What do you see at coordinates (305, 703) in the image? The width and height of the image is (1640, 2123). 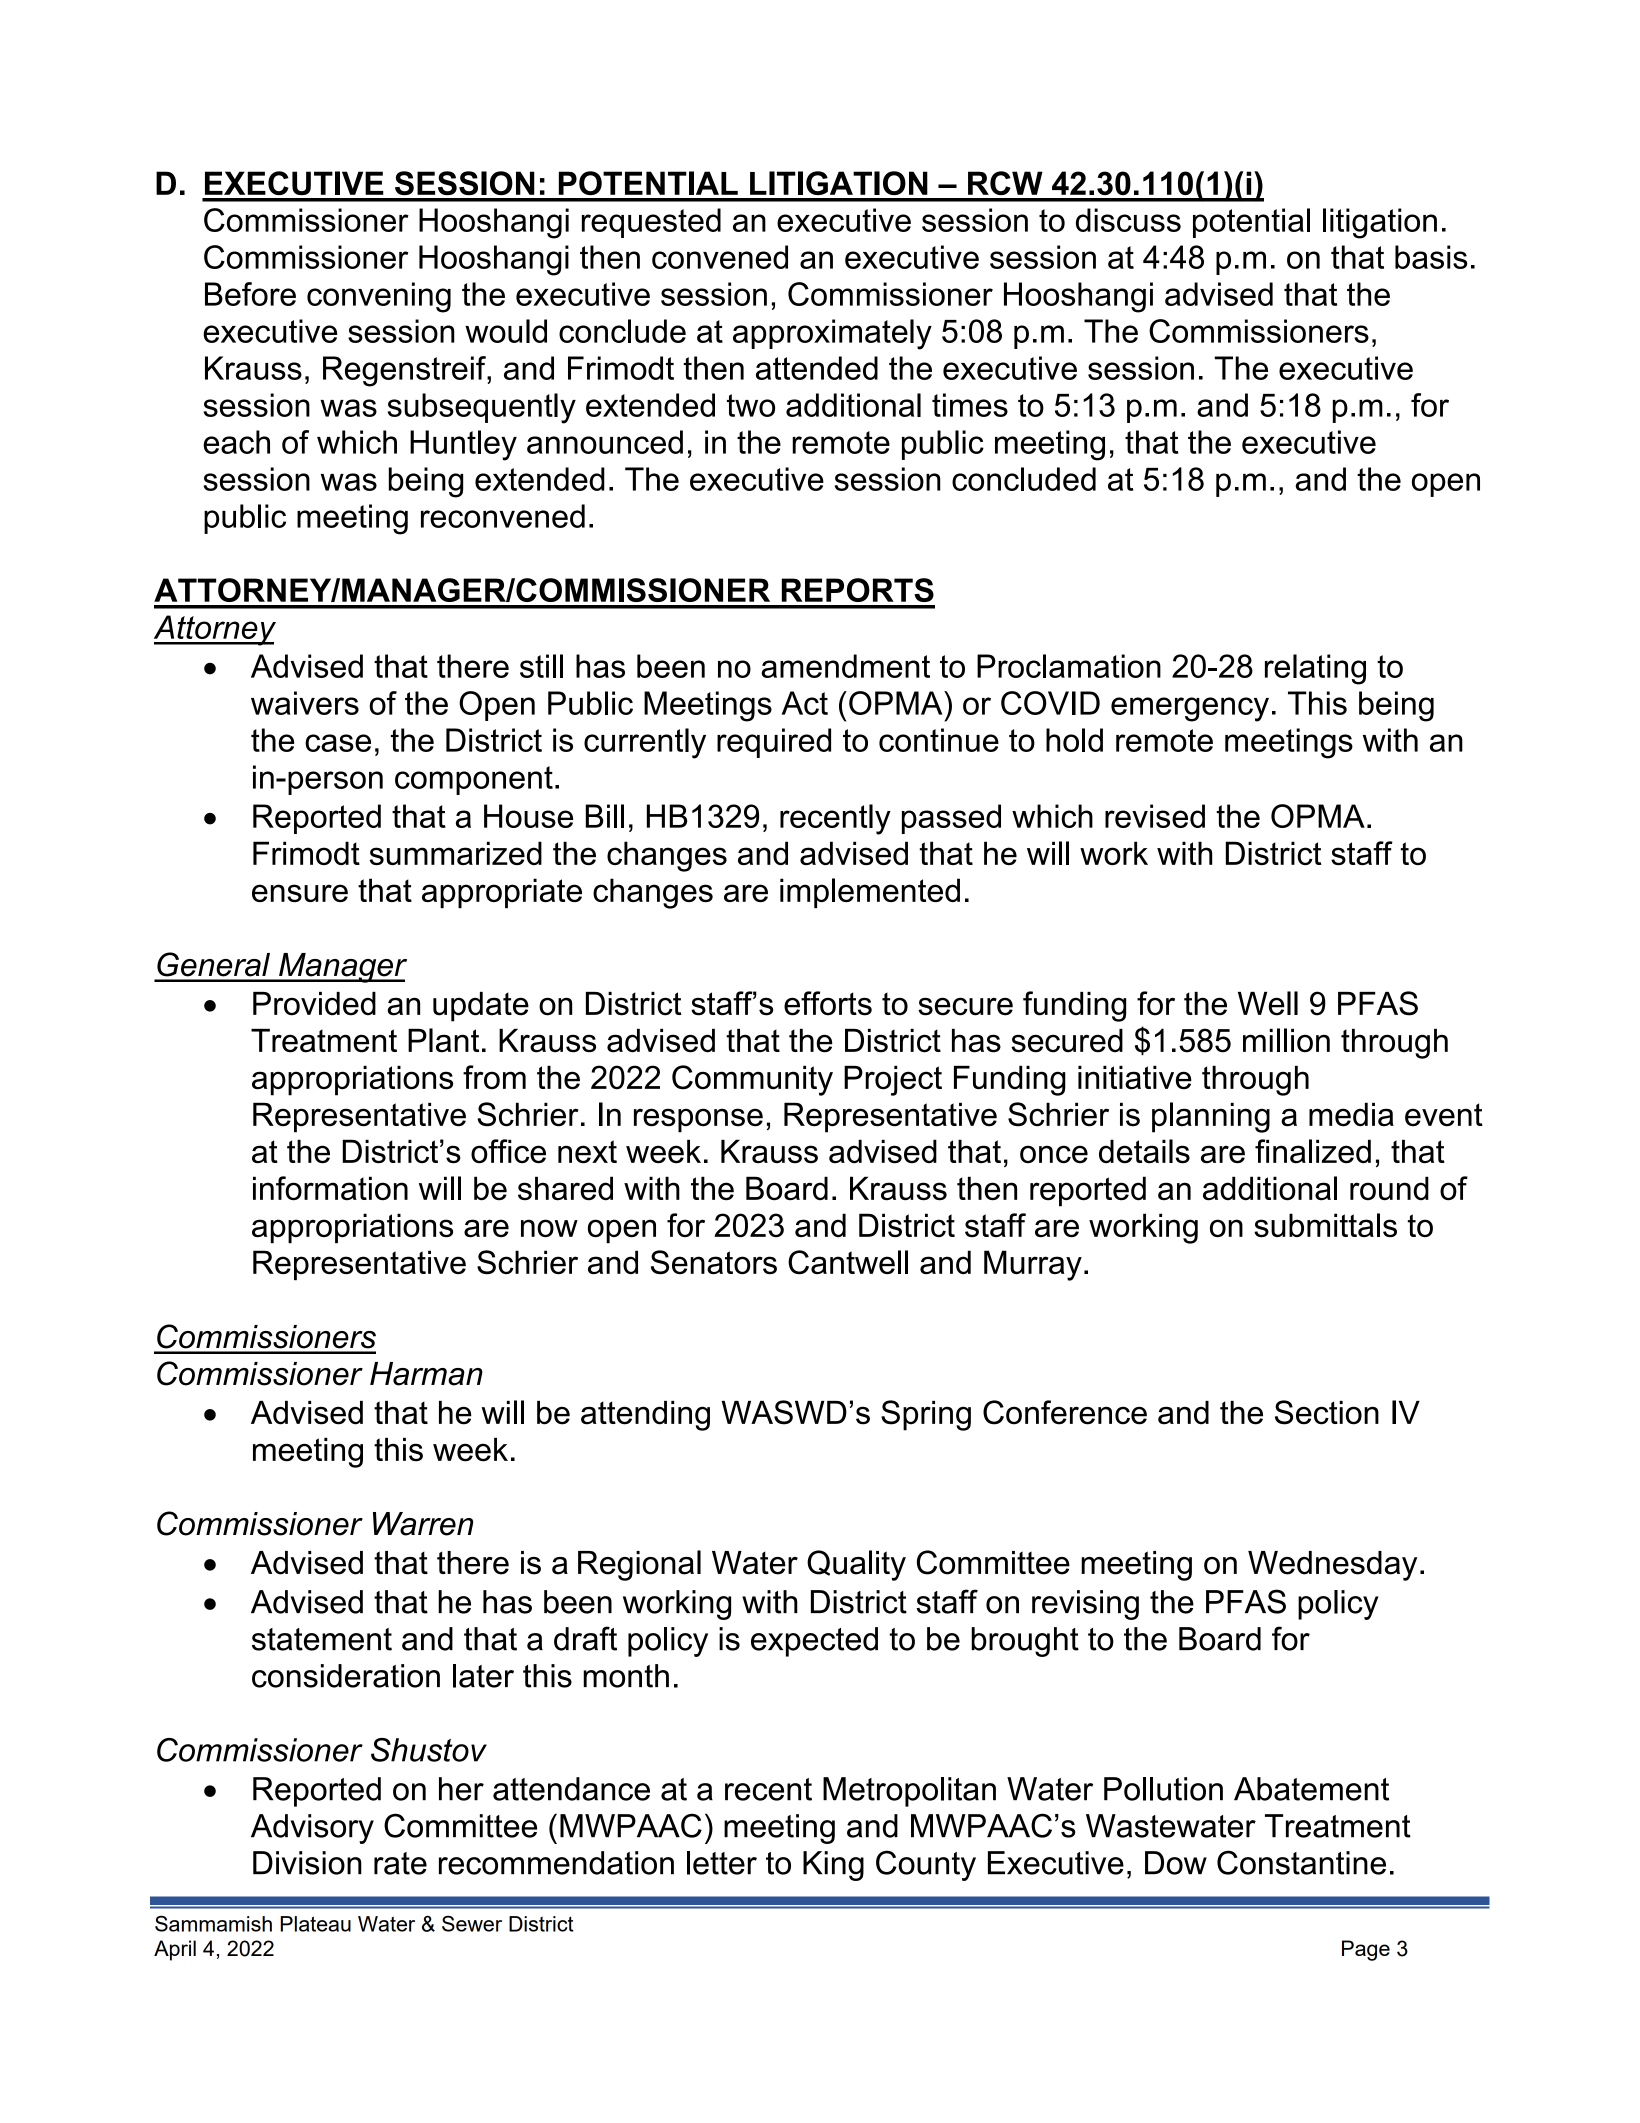 I see `waivers` at bounding box center [305, 703].
